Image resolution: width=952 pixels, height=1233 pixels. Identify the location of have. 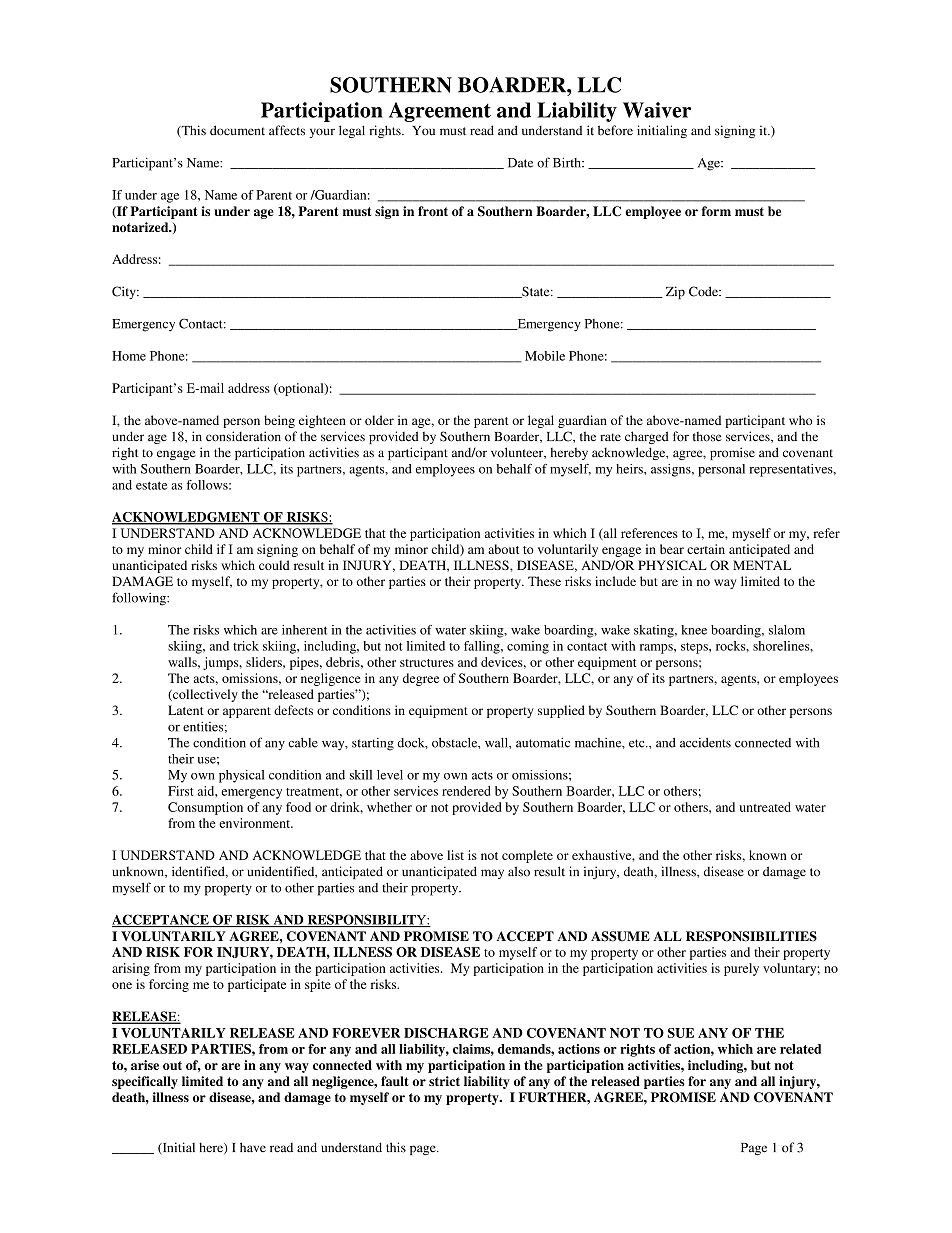
(253, 1147).
